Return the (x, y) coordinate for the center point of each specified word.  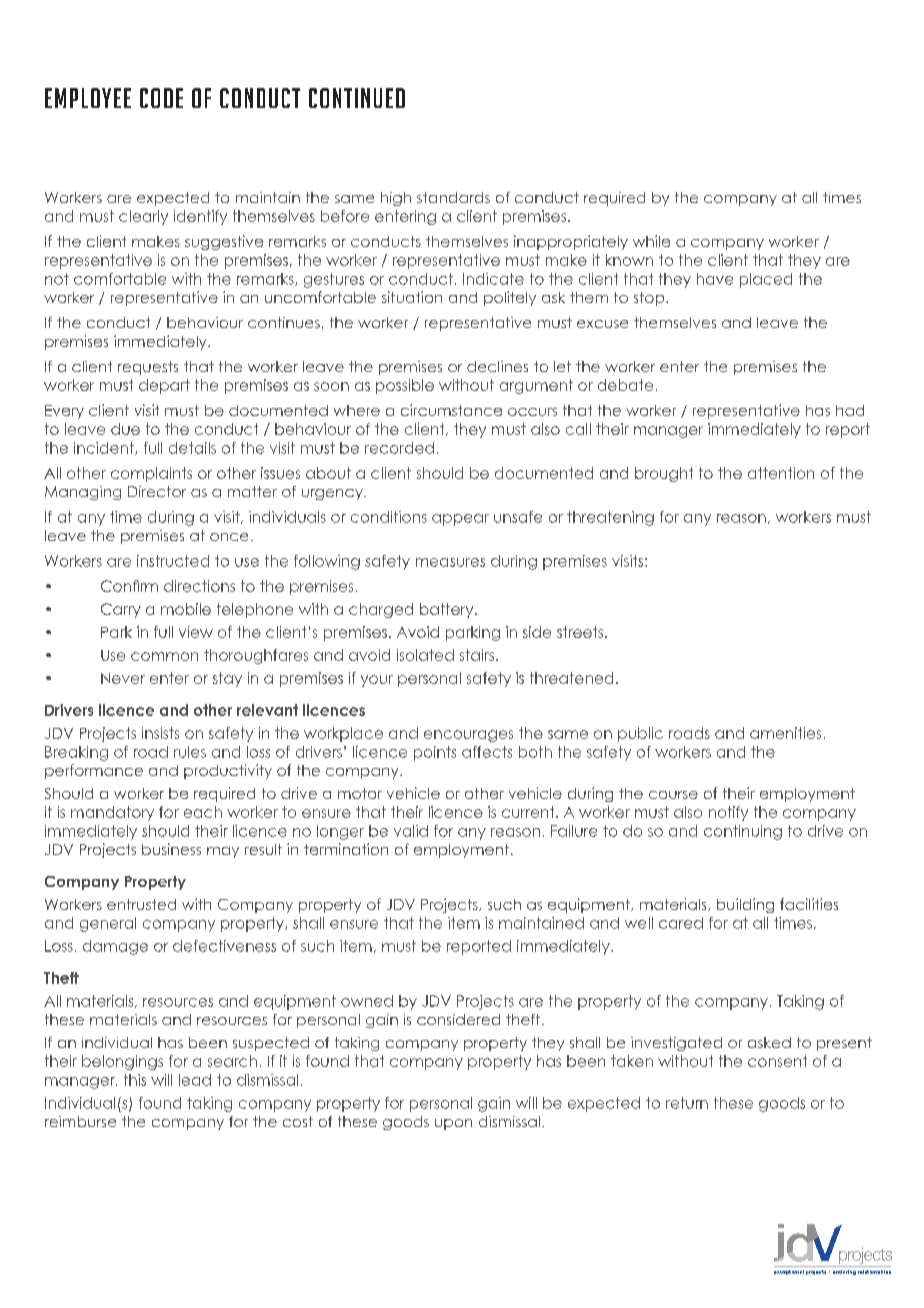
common (164, 656)
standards (453, 197)
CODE (161, 98)
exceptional (789, 1272)
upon (453, 1124)
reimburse (80, 1121)
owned (367, 1001)
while (651, 241)
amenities (785, 733)
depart (164, 386)
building (745, 905)
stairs (478, 655)
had (850, 410)
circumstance (451, 410)
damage (115, 947)
